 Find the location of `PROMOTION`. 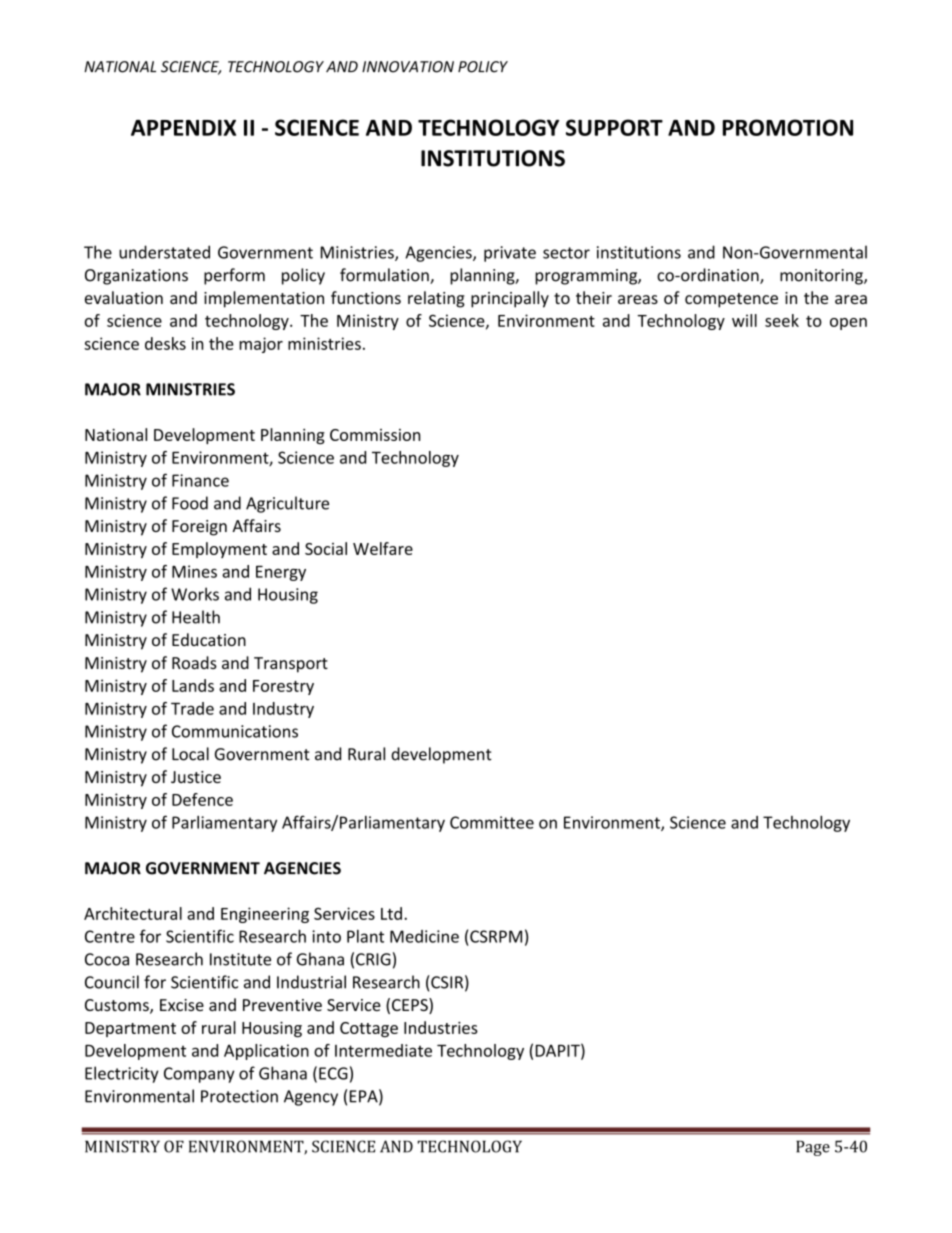

PROMOTION is located at coordinates (788, 127).
